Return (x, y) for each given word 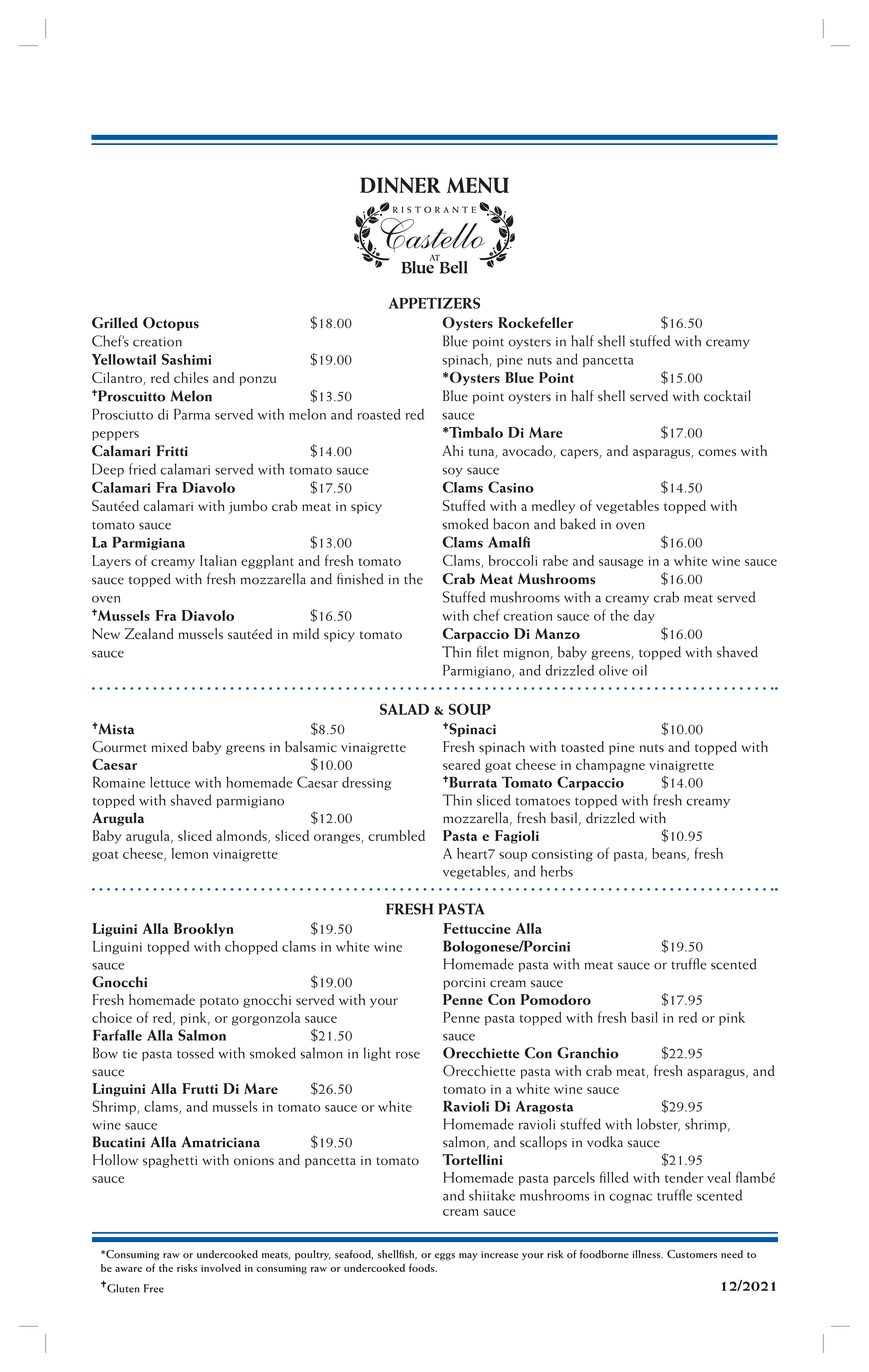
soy (452, 472)
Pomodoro (556, 999)
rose (408, 1055)
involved (221, 1268)
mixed (169, 746)
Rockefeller (535, 322)
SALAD (404, 709)
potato (219, 1002)
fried (142, 469)
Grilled (115, 323)
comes (717, 452)
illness (647, 1254)
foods (423, 1267)
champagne (610, 766)
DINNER (400, 185)
